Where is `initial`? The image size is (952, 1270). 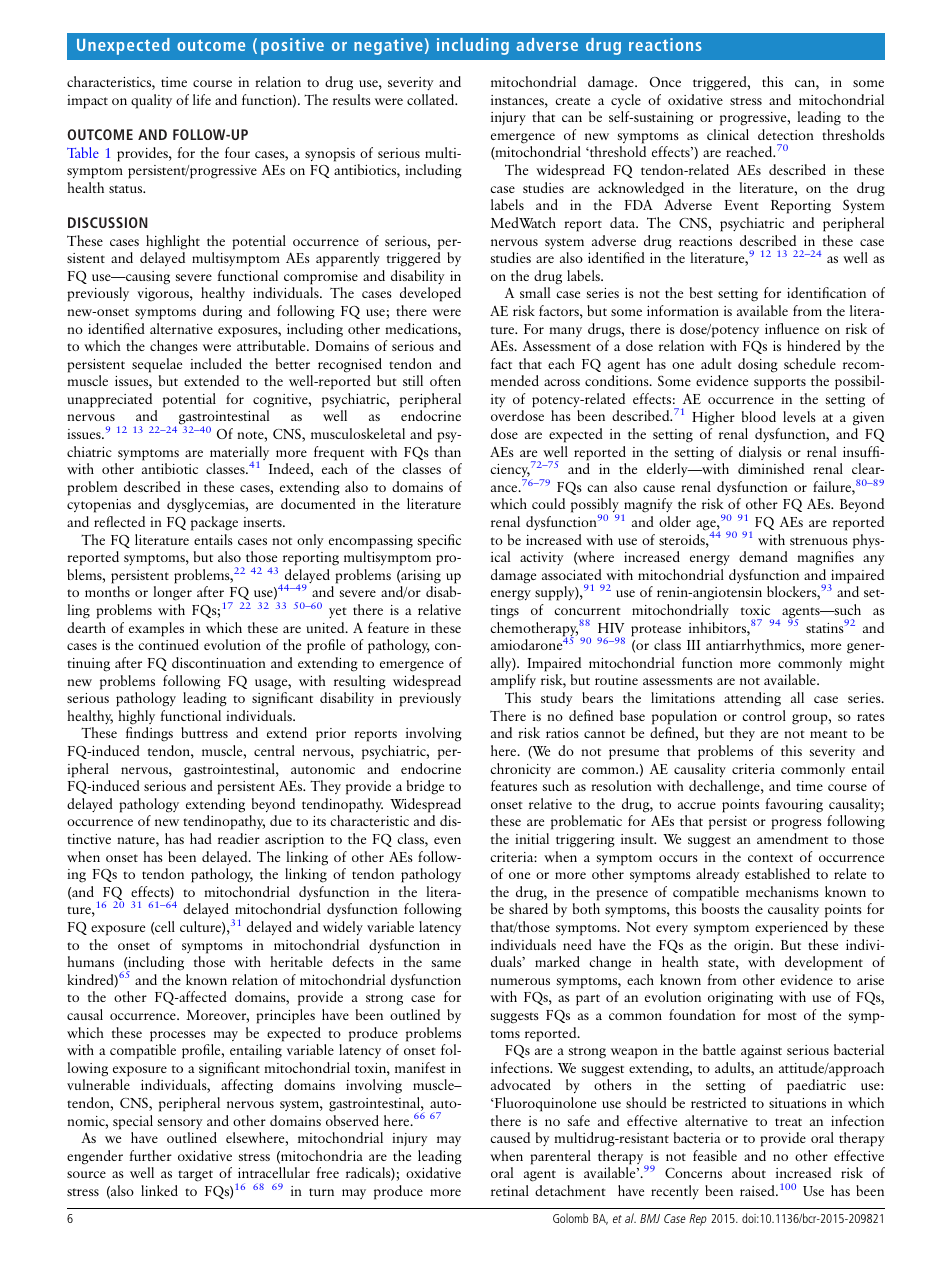
initial is located at coordinates (532, 838).
